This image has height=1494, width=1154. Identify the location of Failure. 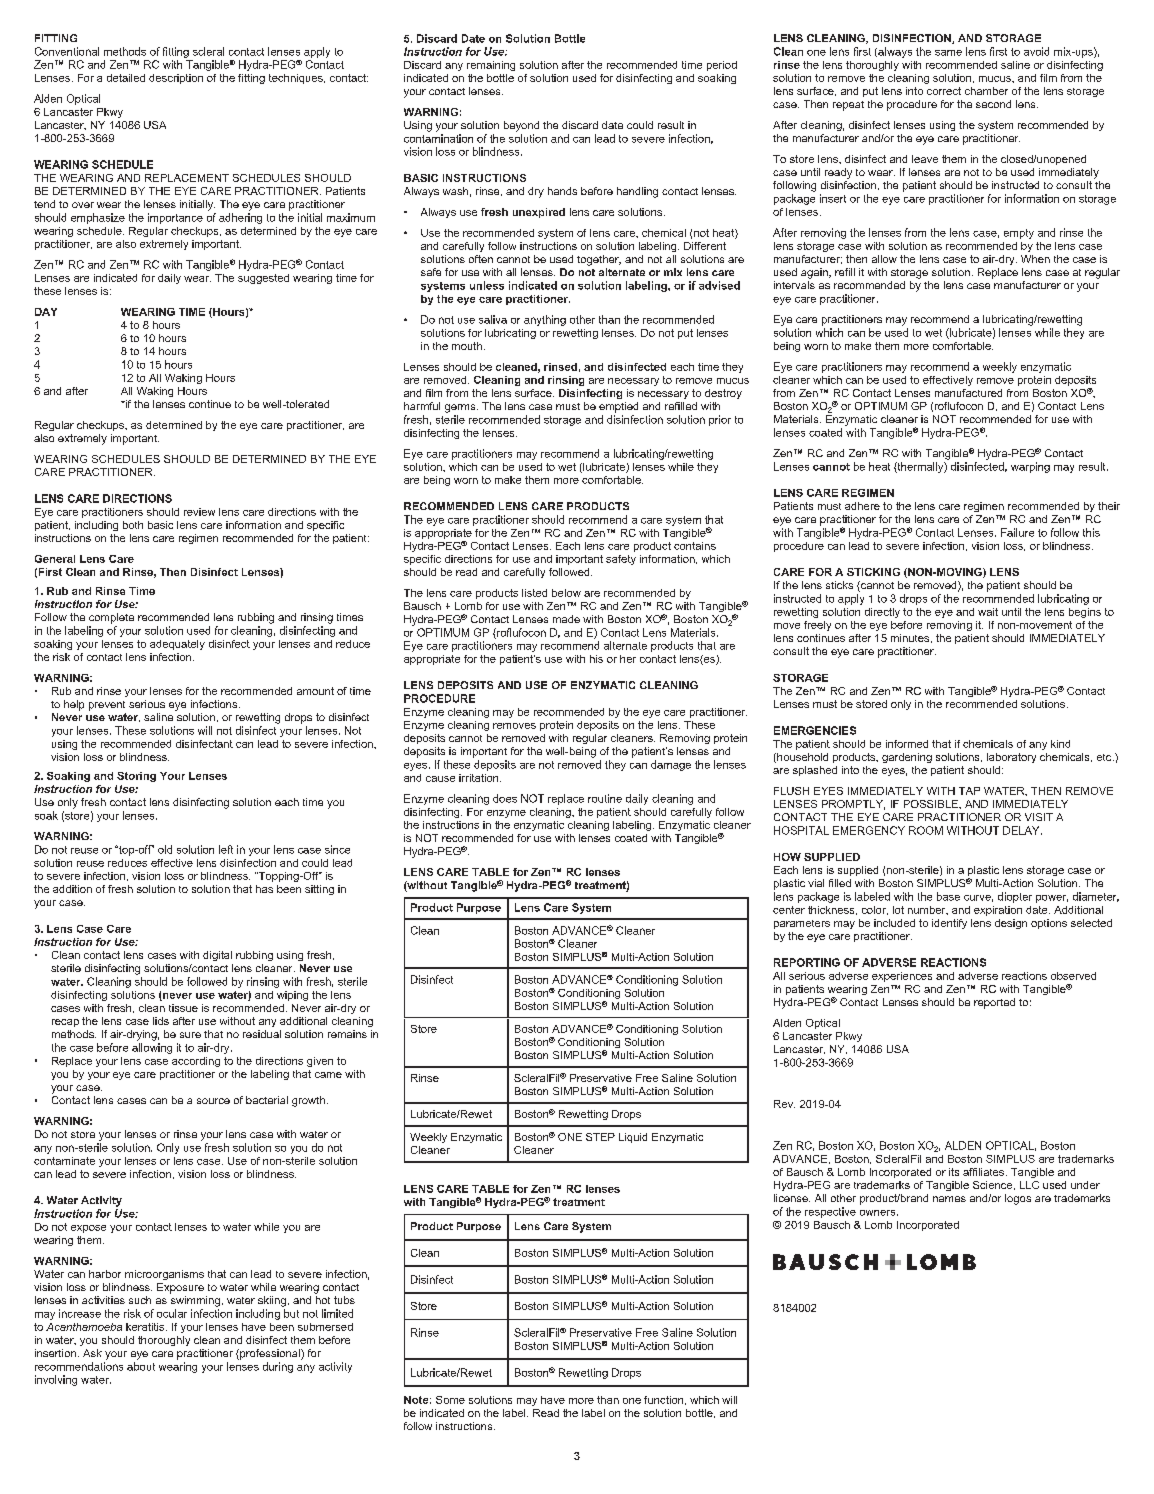
(1017, 532).
